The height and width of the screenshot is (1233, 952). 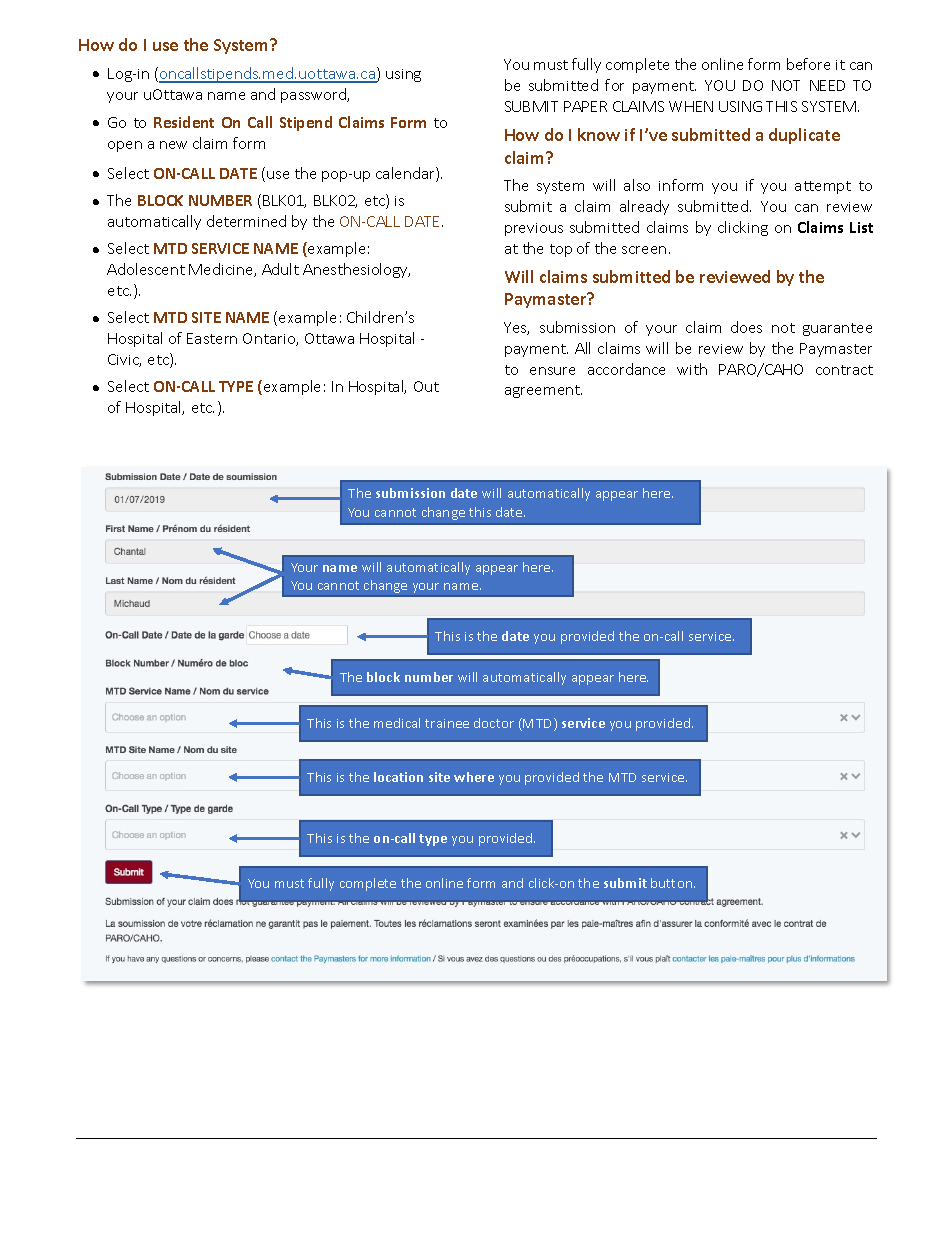 I want to click on NEED, so click(x=827, y=85).
